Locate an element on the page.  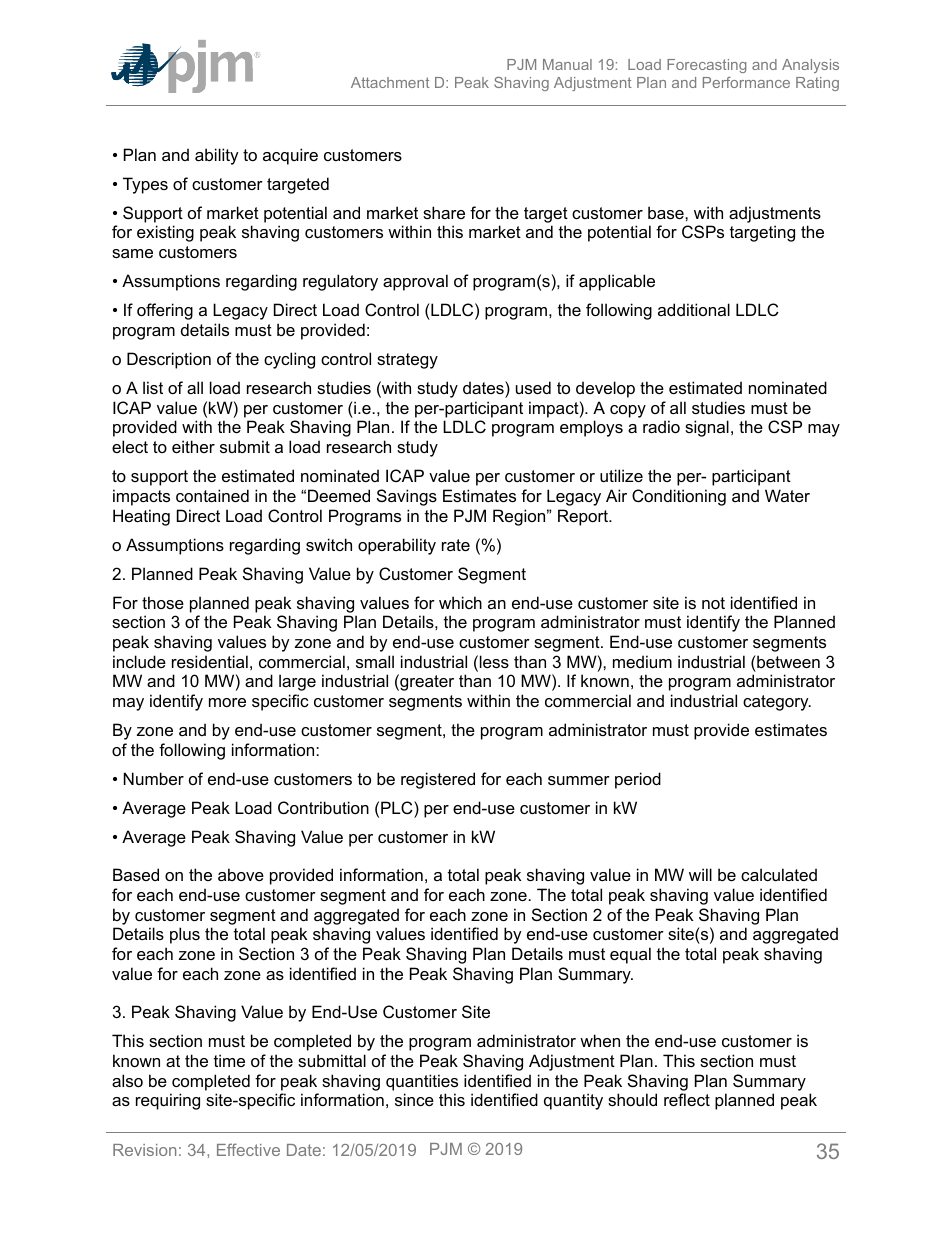
since is located at coordinates (414, 1099).
